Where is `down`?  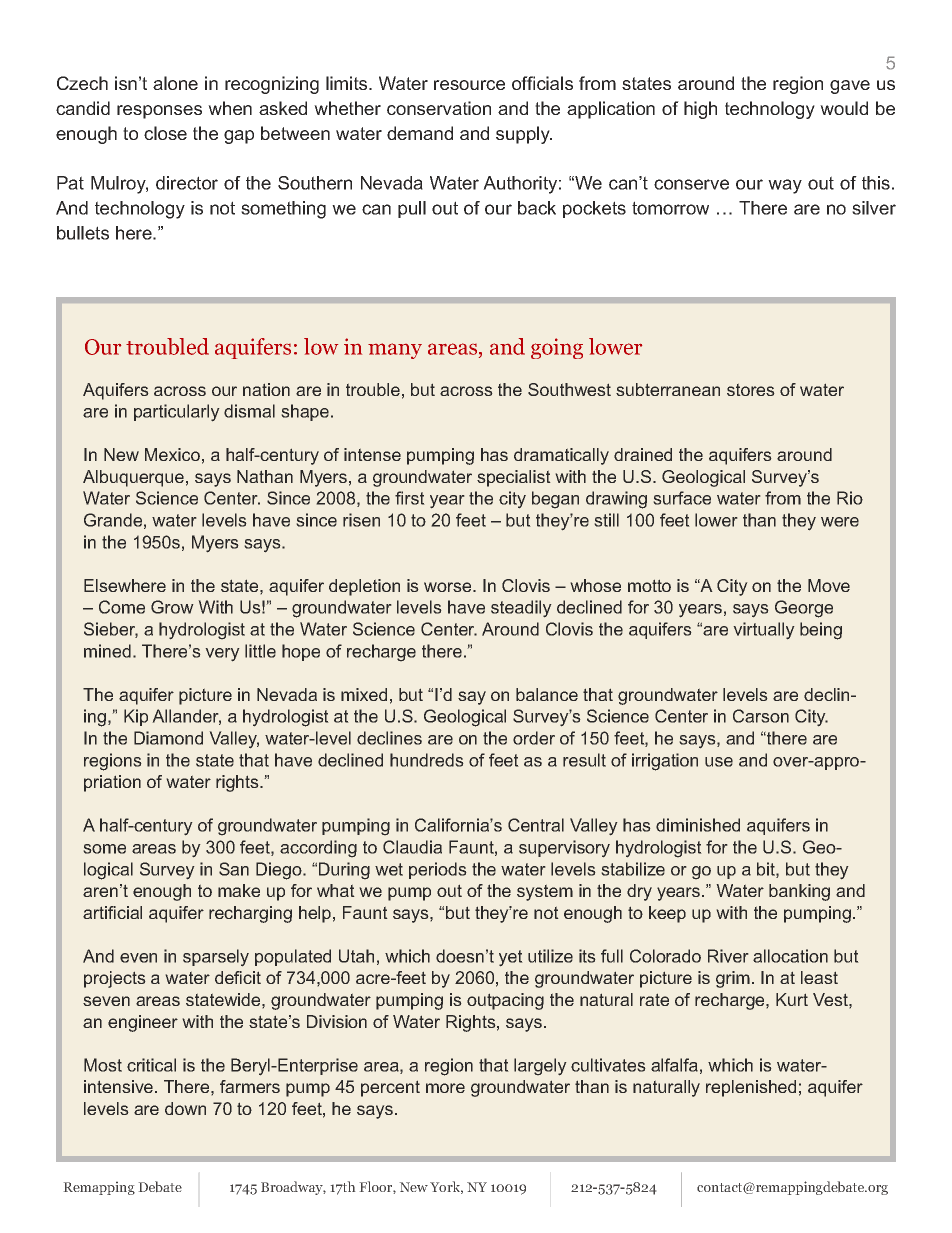
down is located at coordinates (185, 1108).
